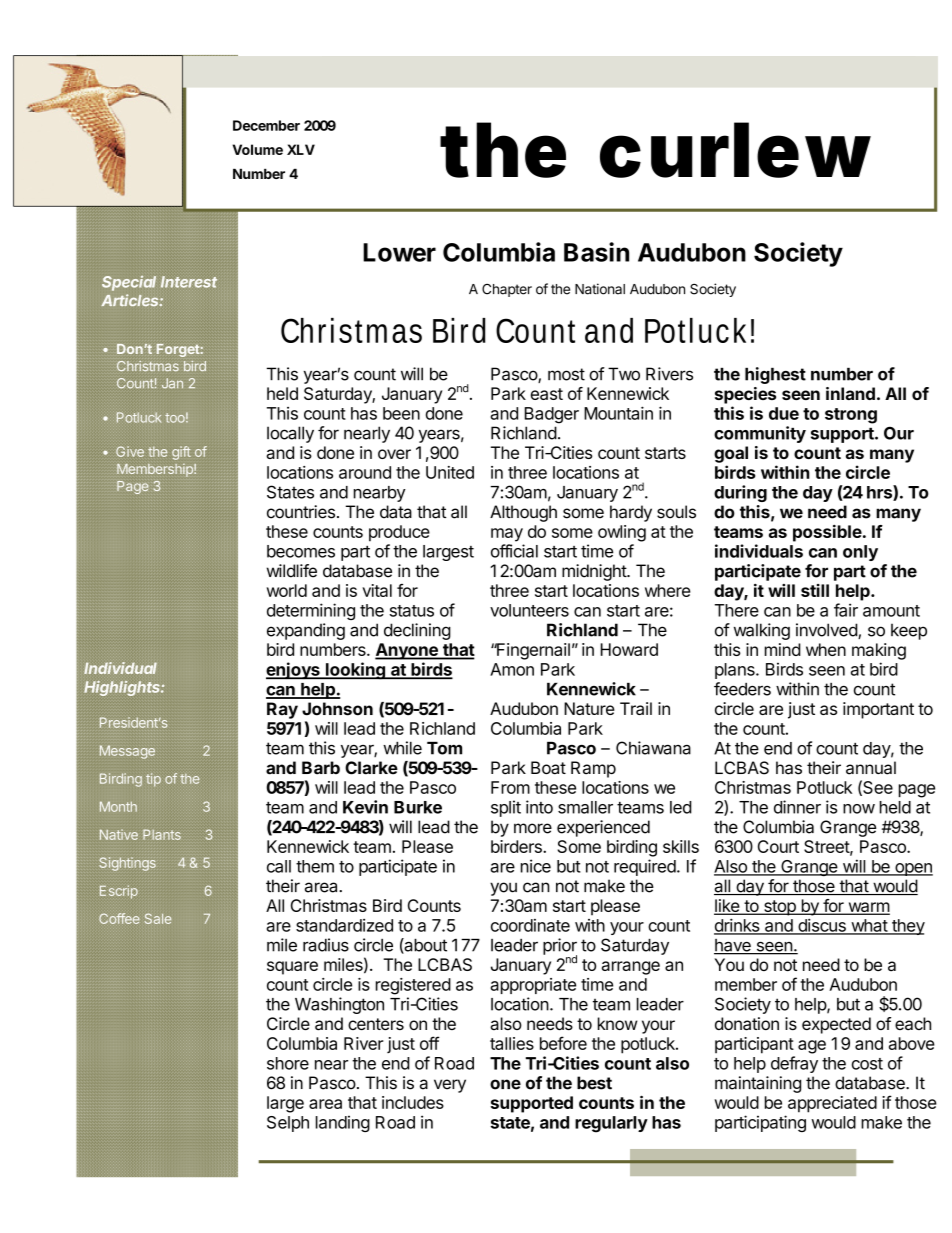 This document has width=952, height=1233. Describe the element at coordinates (153, 780) in the document. I see `tip` at that location.
